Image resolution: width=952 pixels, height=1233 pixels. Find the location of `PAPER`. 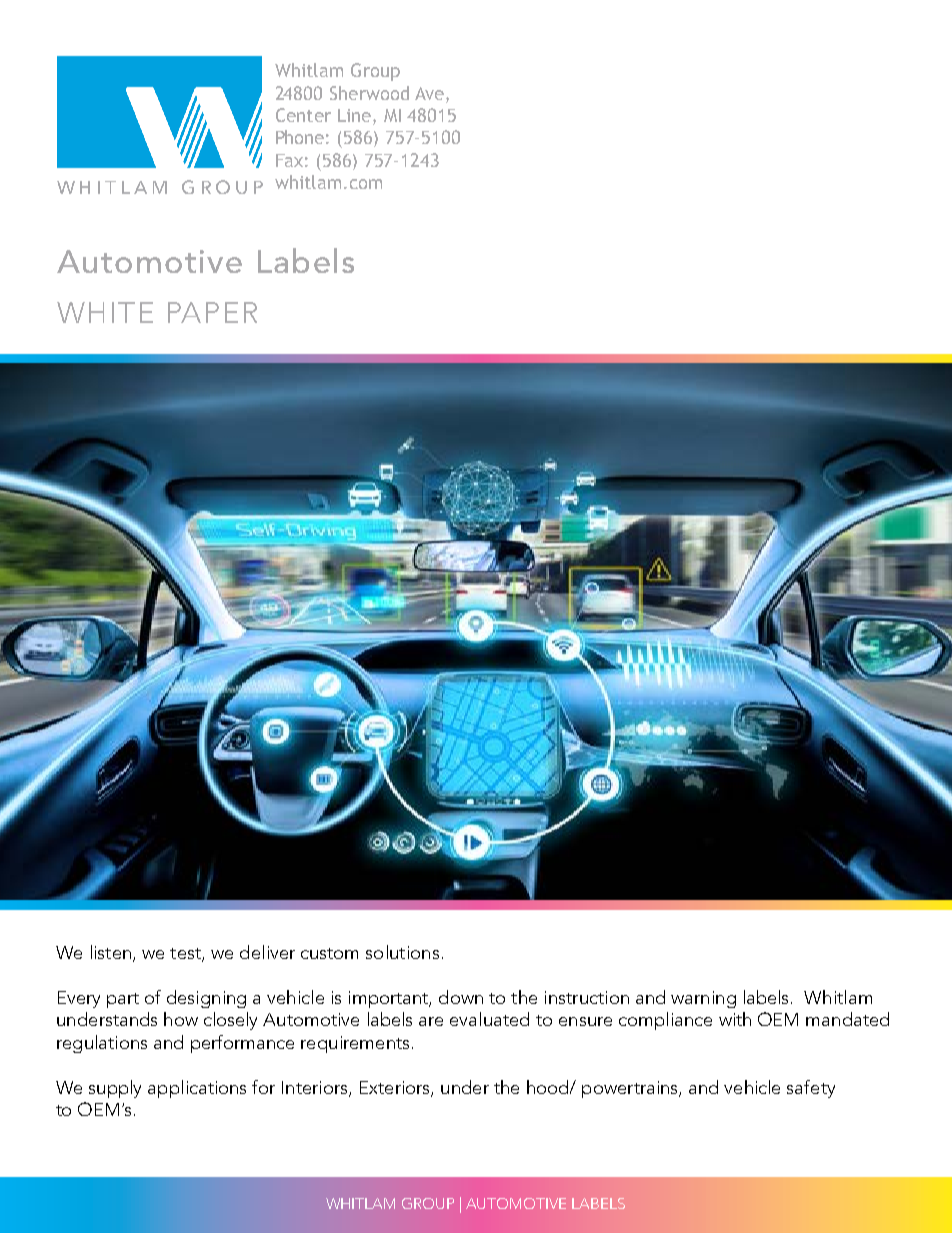

PAPER is located at coordinates (212, 312).
